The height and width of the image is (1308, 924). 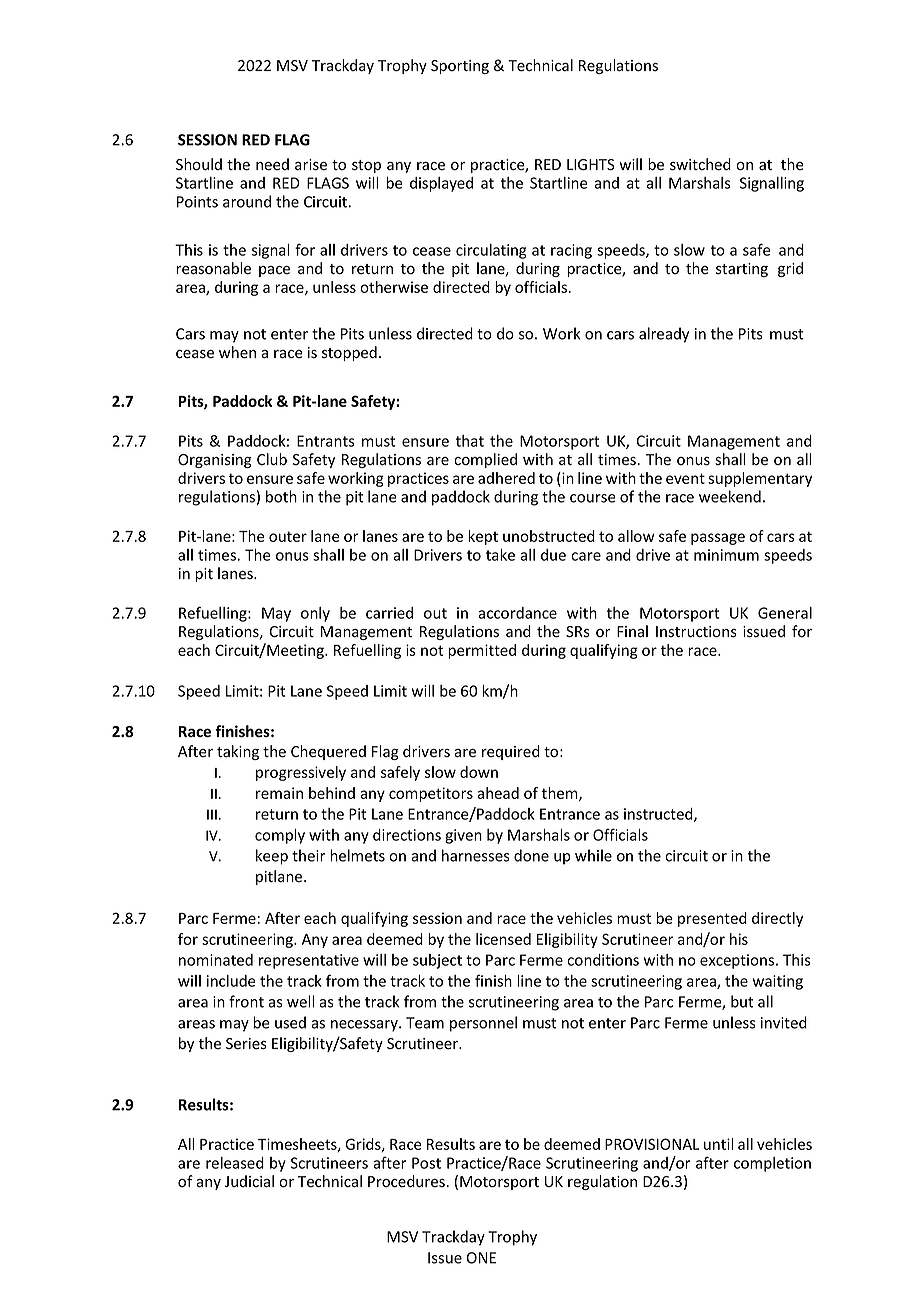 What do you see at coordinates (696, 632) in the image?
I see `Instructions` at bounding box center [696, 632].
